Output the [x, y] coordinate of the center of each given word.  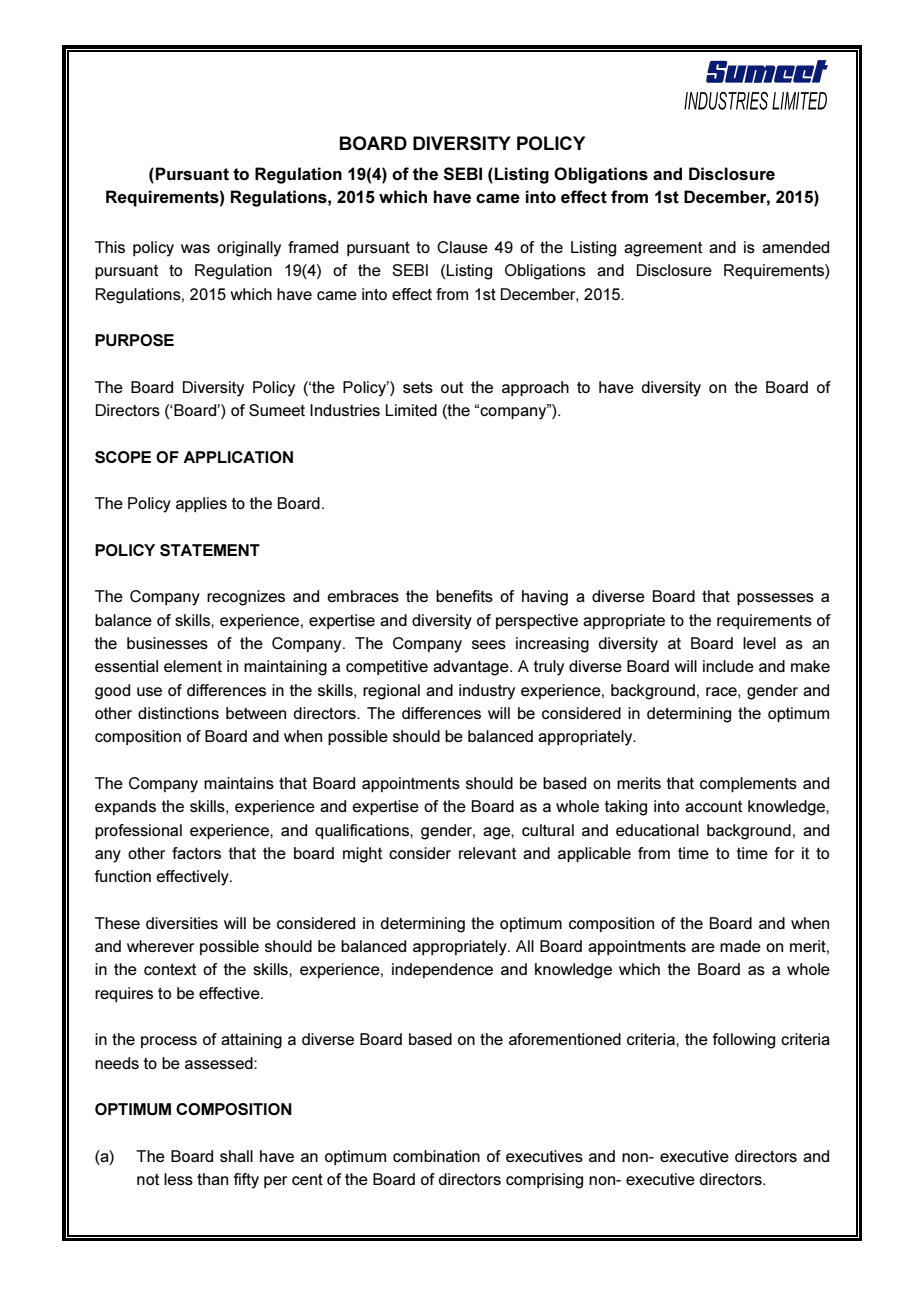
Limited [411, 410]
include [728, 666]
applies [201, 504]
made [740, 946]
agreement [663, 249]
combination [436, 1156]
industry [487, 692]
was [195, 248]
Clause [462, 247]
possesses [775, 599]
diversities [182, 923]
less [178, 1179]
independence [442, 970]
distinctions [178, 713]
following [744, 1041]
